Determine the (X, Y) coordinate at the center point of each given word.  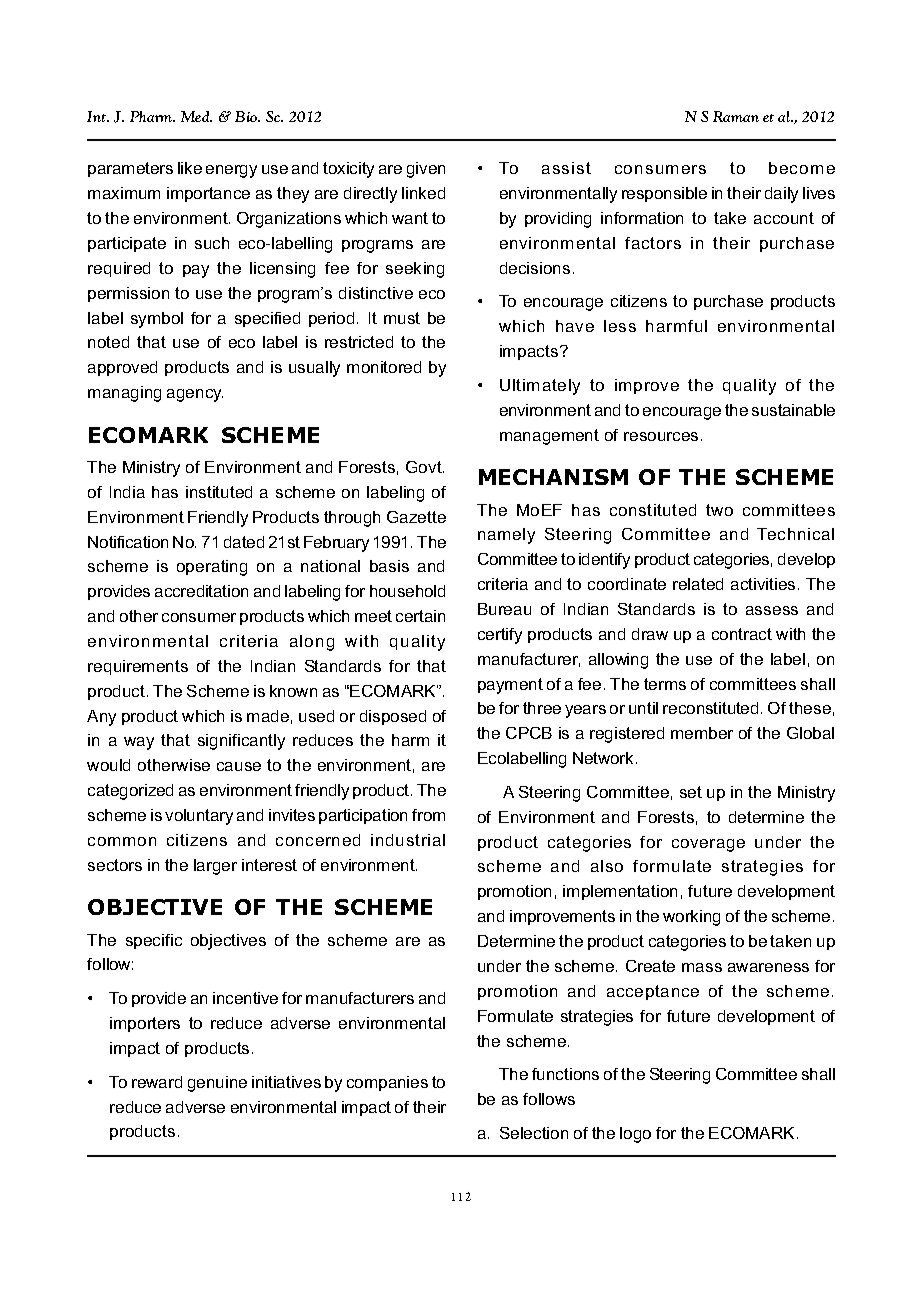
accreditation (201, 591)
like (190, 168)
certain (420, 616)
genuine (217, 1084)
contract (742, 634)
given (426, 170)
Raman (736, 116)
